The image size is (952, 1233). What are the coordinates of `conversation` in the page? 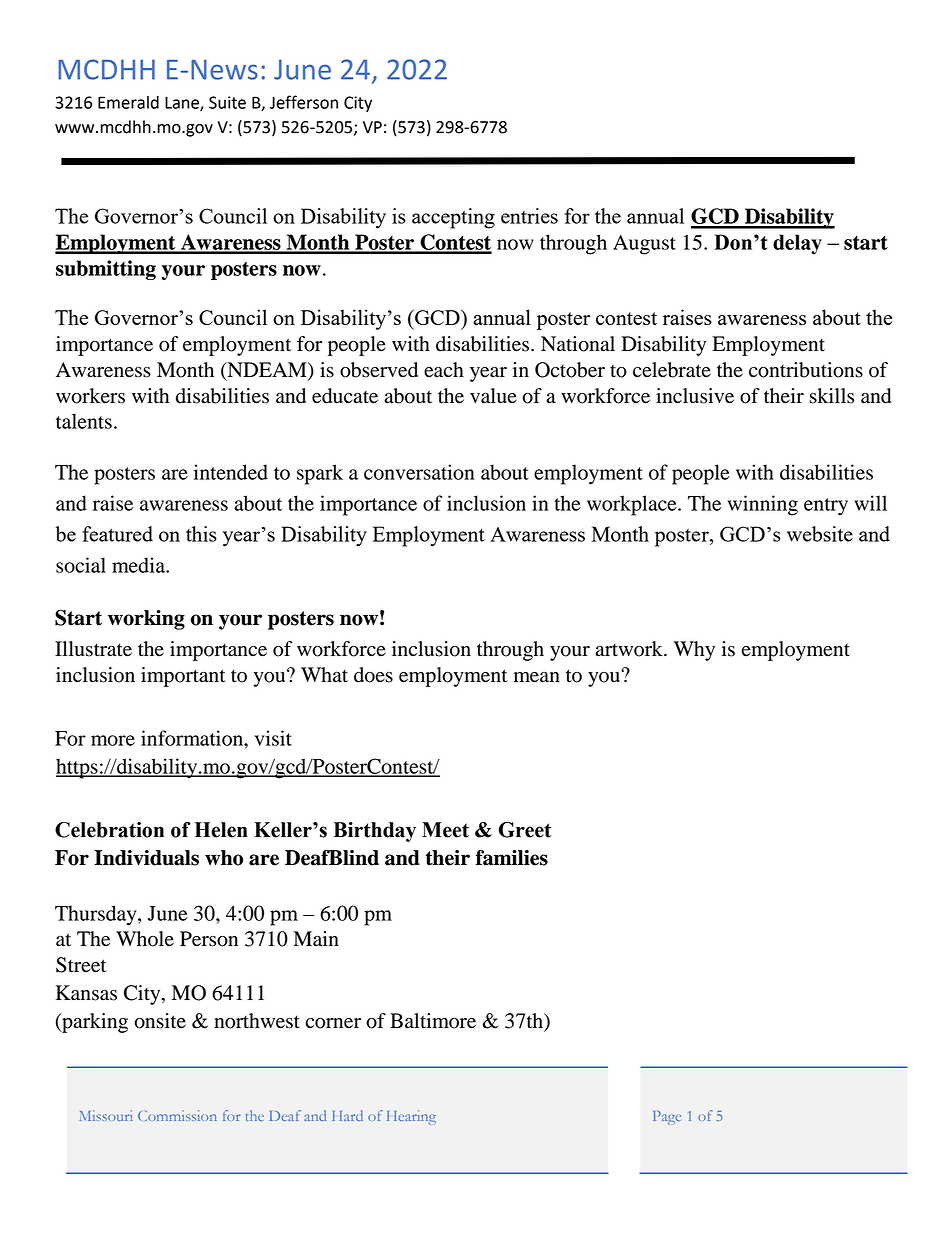 It's located at (419, 472).
